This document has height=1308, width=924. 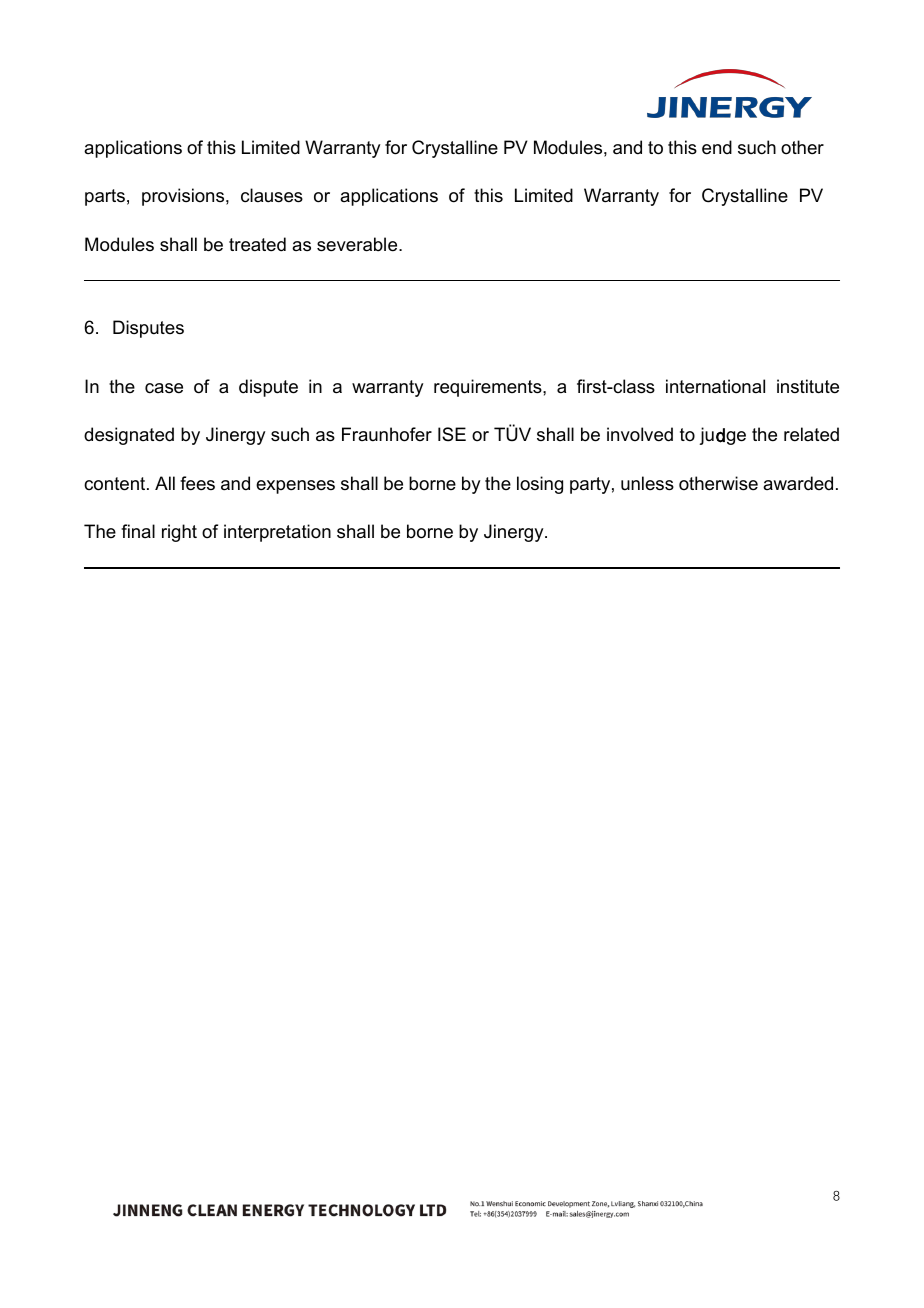 I want to click on case, so click(x=164, y=388).
